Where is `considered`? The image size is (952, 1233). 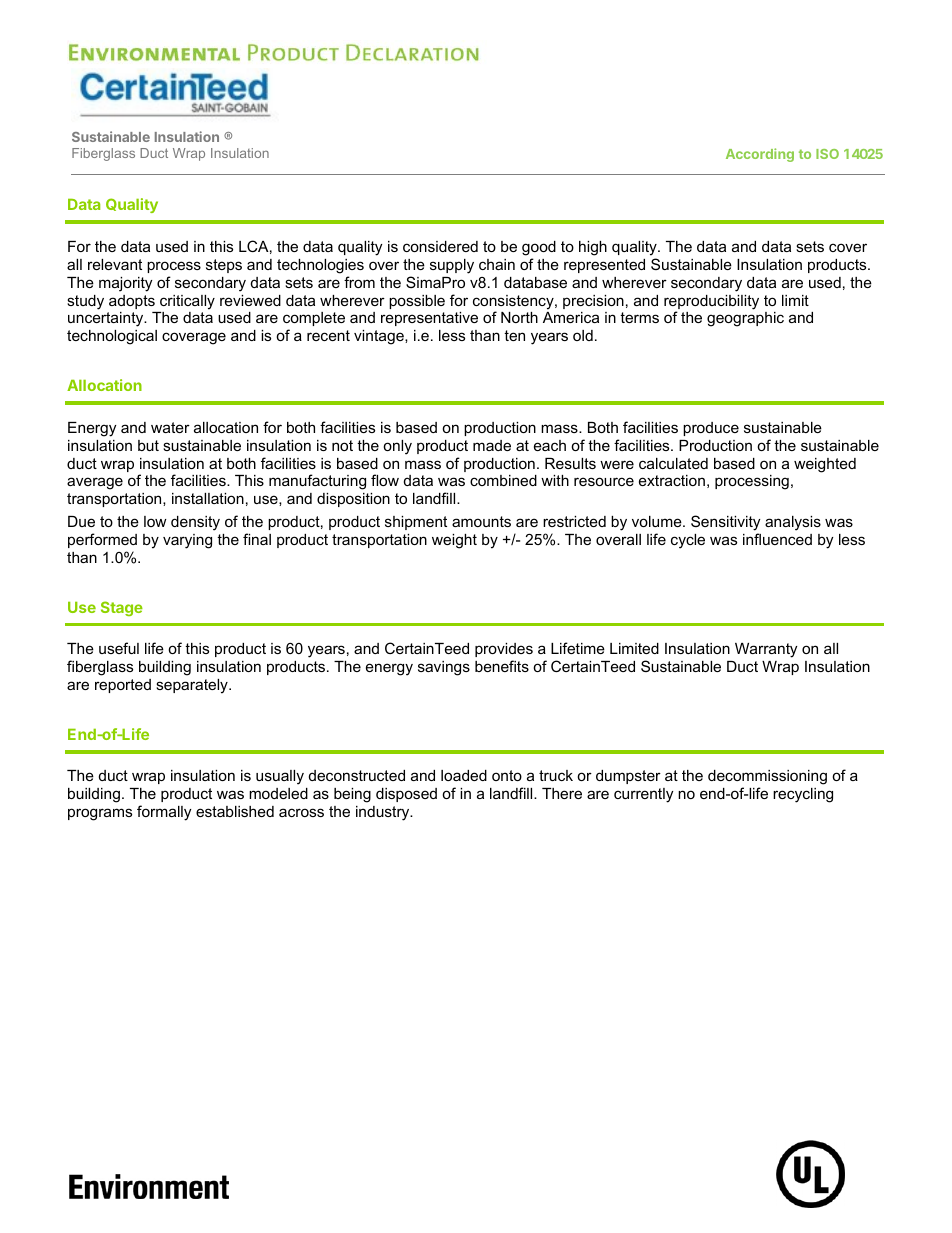 considered is located at coordinates (440, 246).
